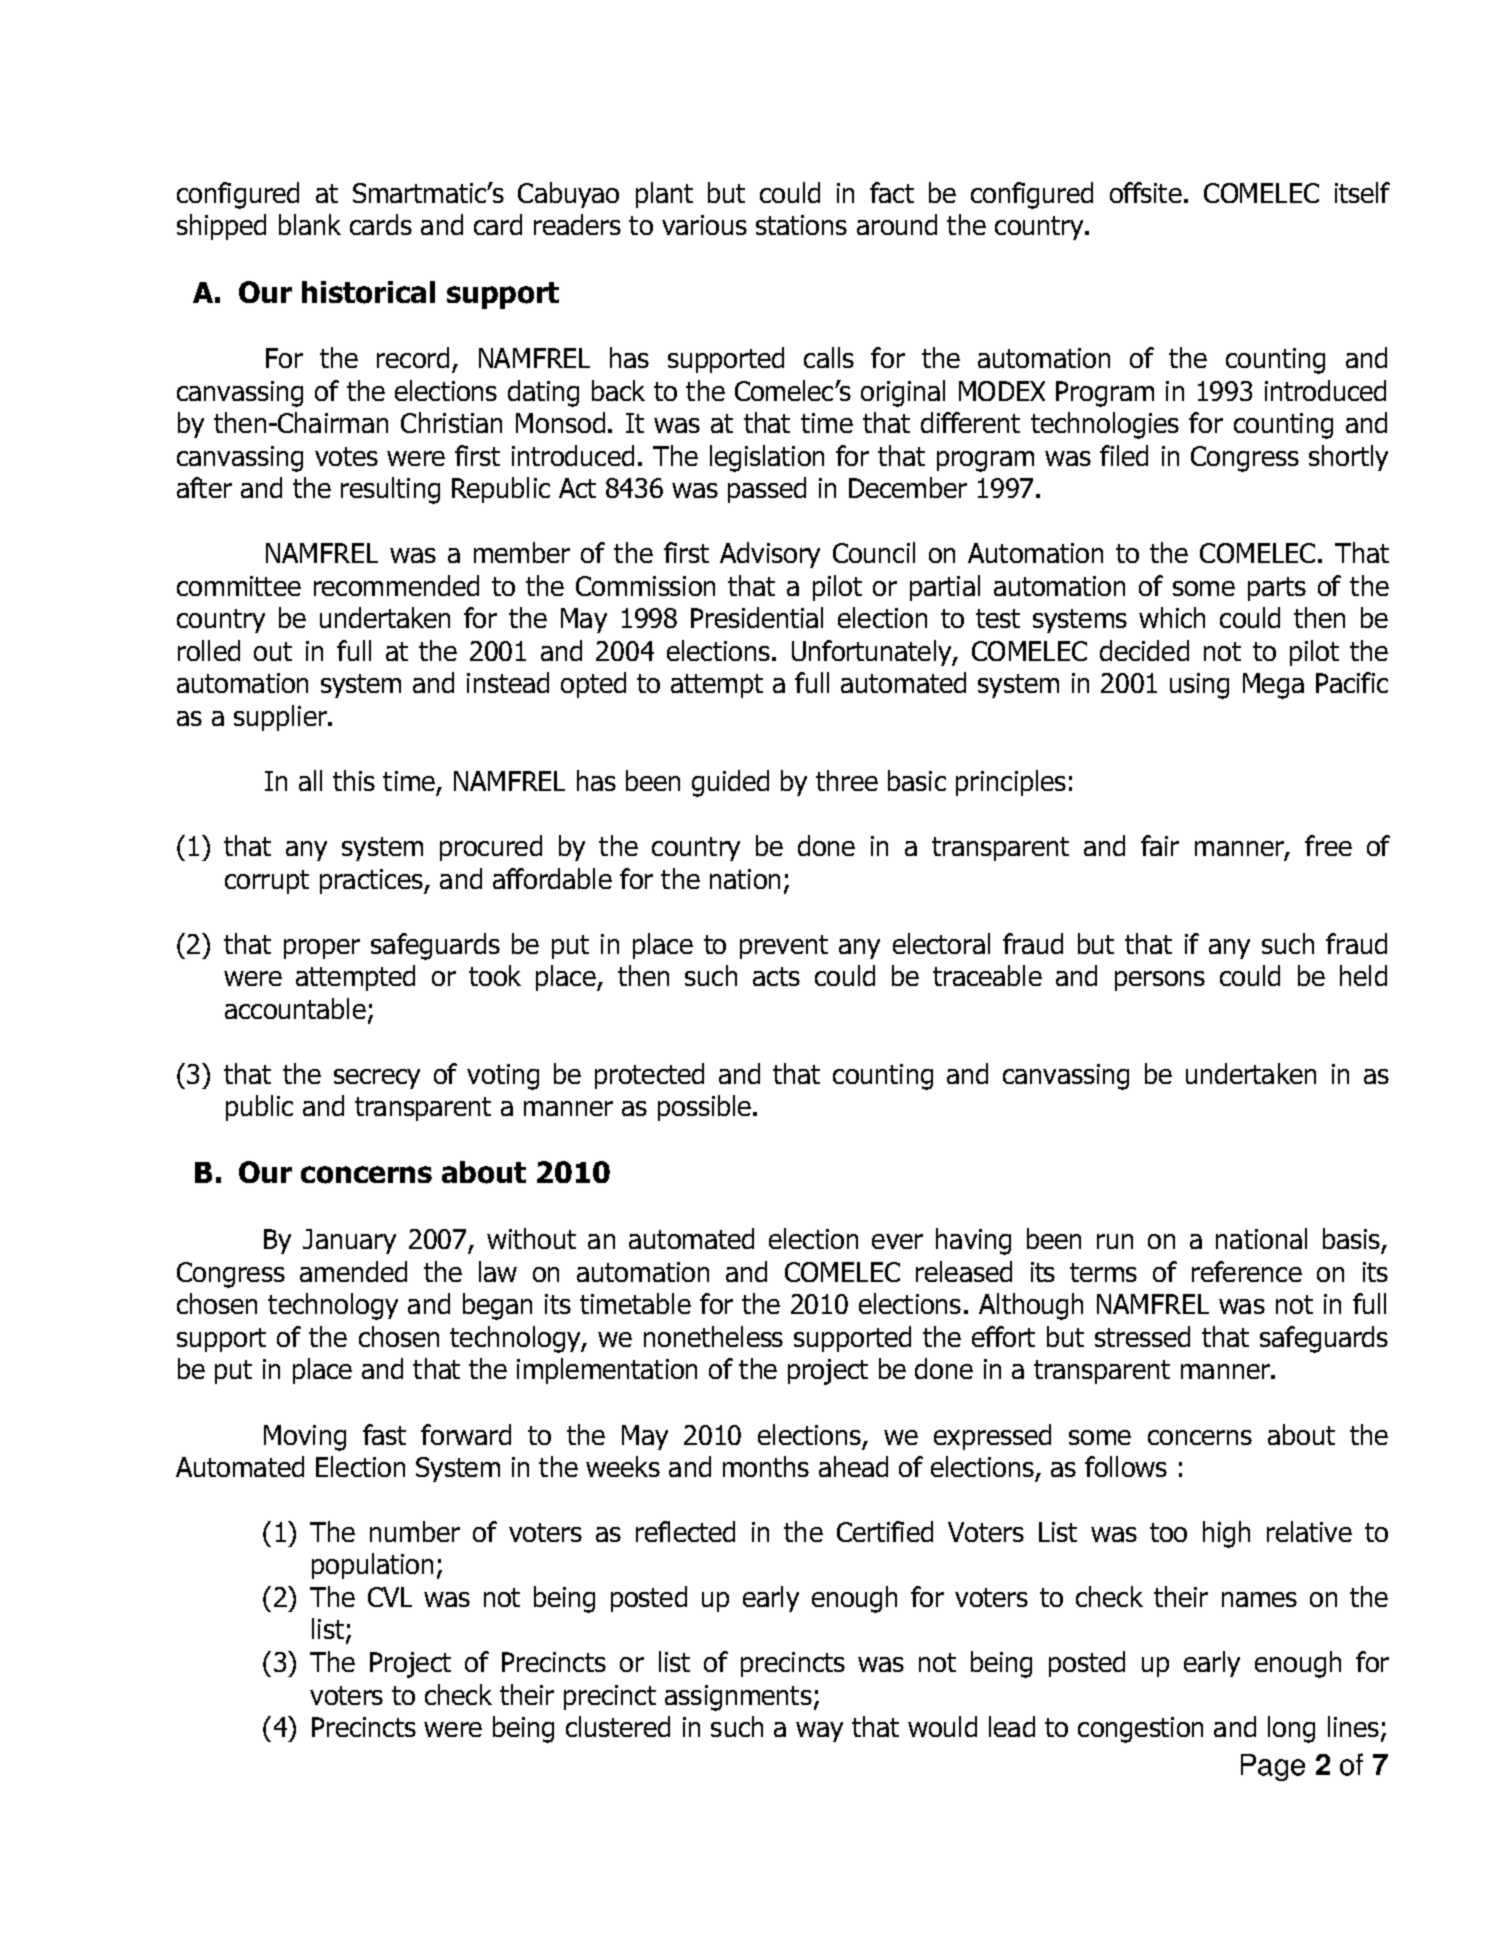  I want to click on long, so click(1291, 1729).
